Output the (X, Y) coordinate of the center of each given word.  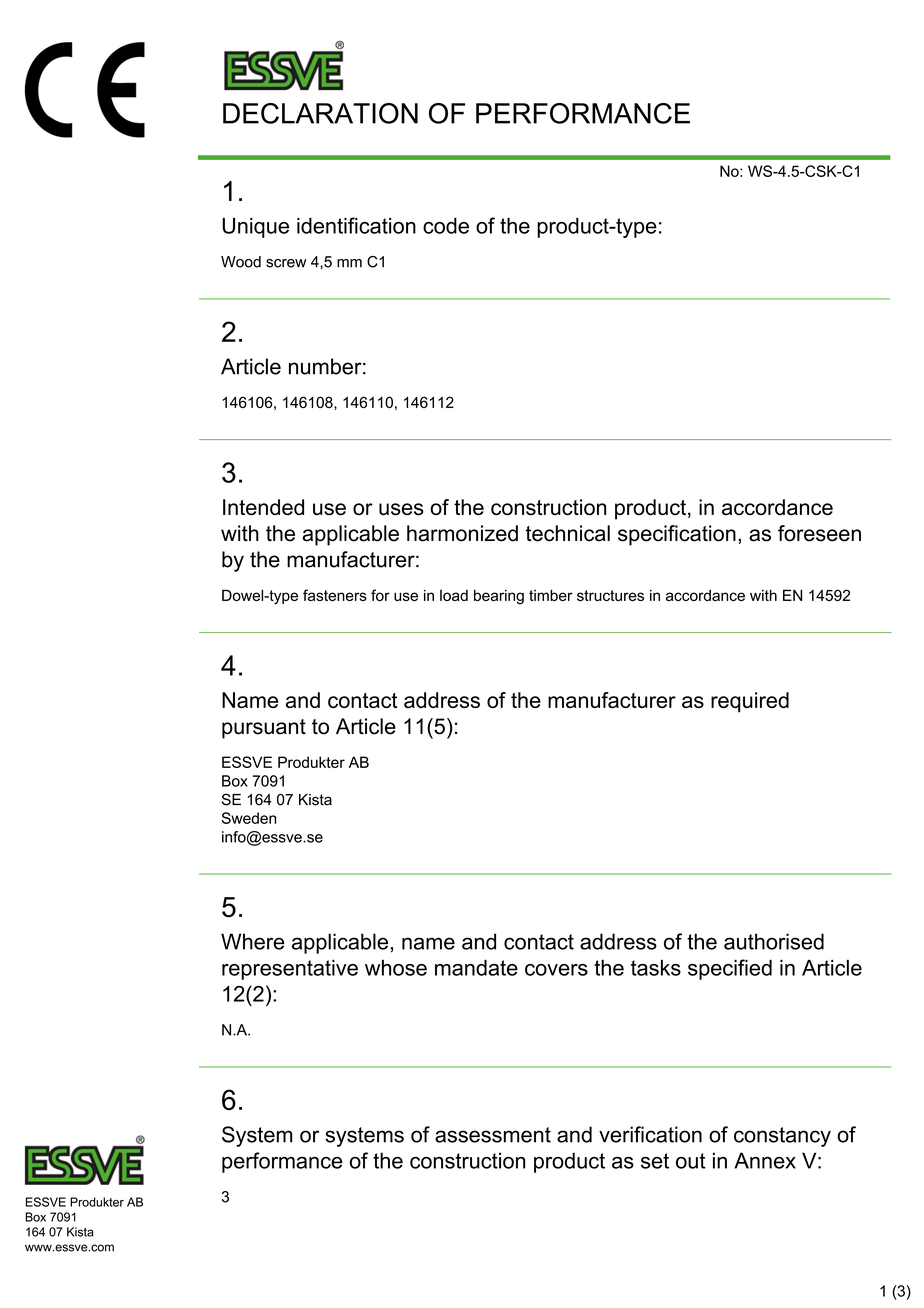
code (446, 226)
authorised (774, 941)
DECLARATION (320, 113)
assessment (493, 1135)
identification (356, 225)
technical (567, 533)
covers (556, 970)
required (750, 702)
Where (253, 941)
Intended (263, 507)
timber (551, 595)
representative (290, 970)
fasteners (335, 595)
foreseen (819, 533)
